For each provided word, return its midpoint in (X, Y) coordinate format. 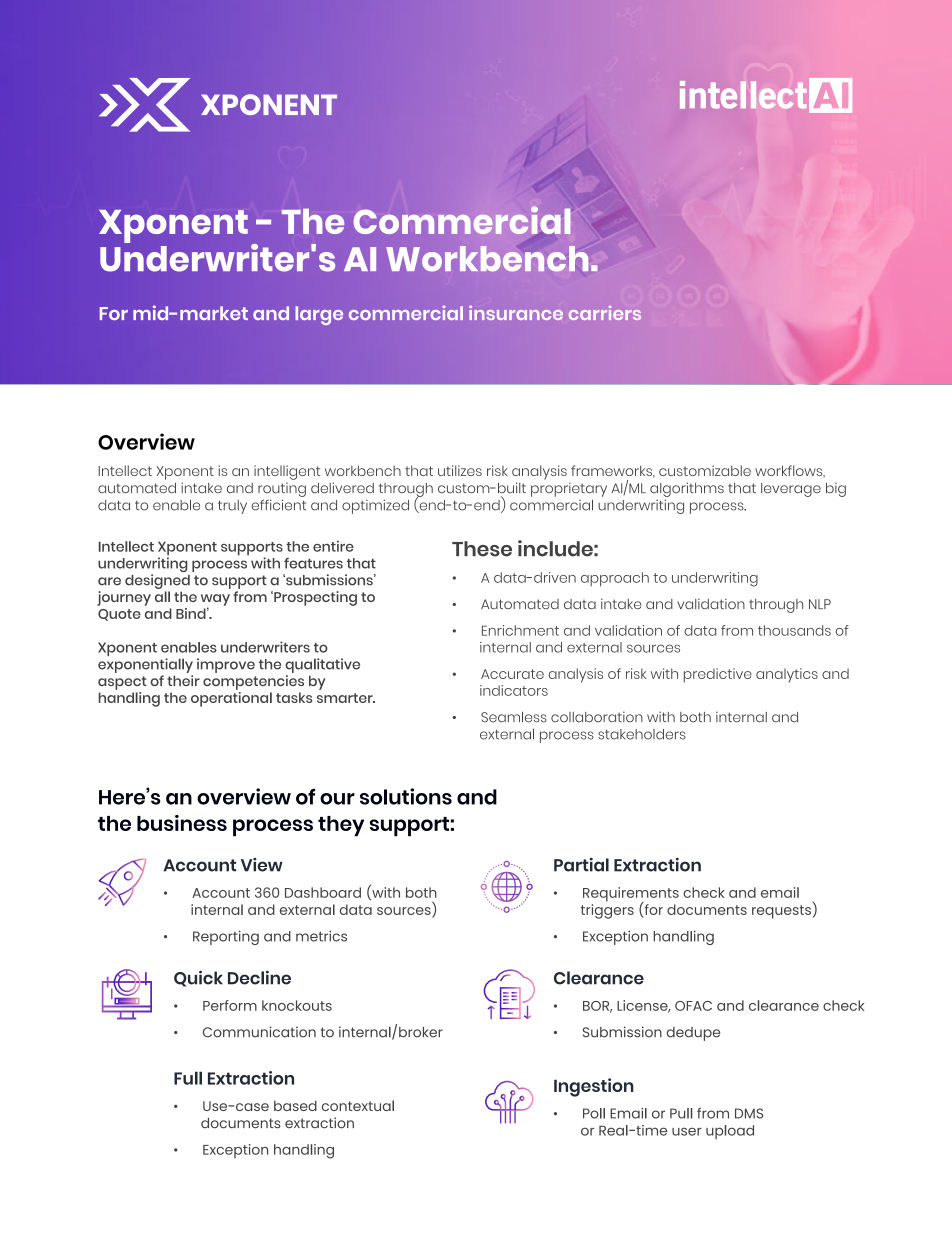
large (319, 315)
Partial (581, 865)
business (182, 823)
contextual (358, 1105)
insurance (516, 313)
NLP (820, 604)
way (215, 601)
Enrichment (520, 630)
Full (188, 1078)
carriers (605, 313)
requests (781, 912)
